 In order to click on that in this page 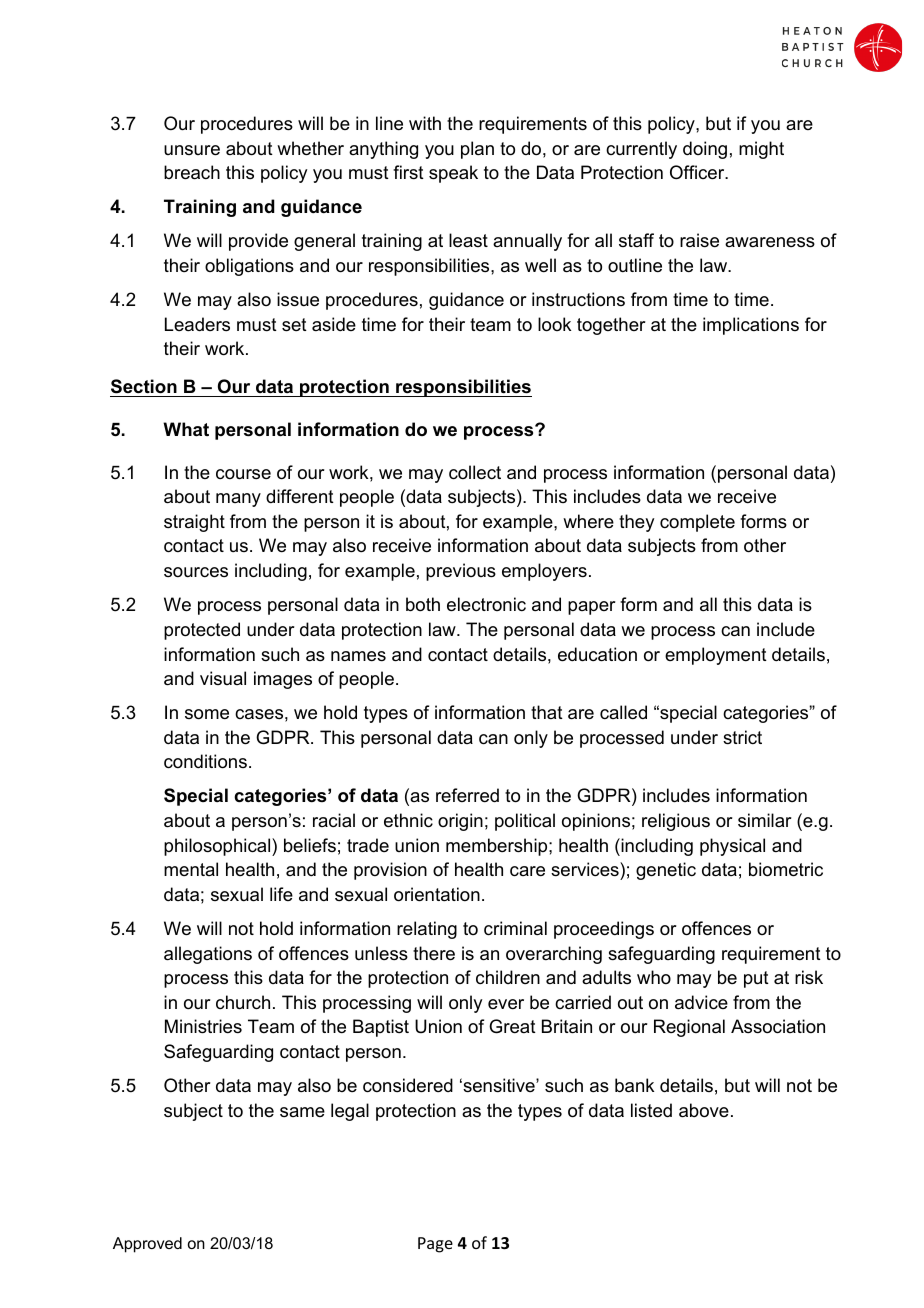, I will do `click(547, 712)`.
